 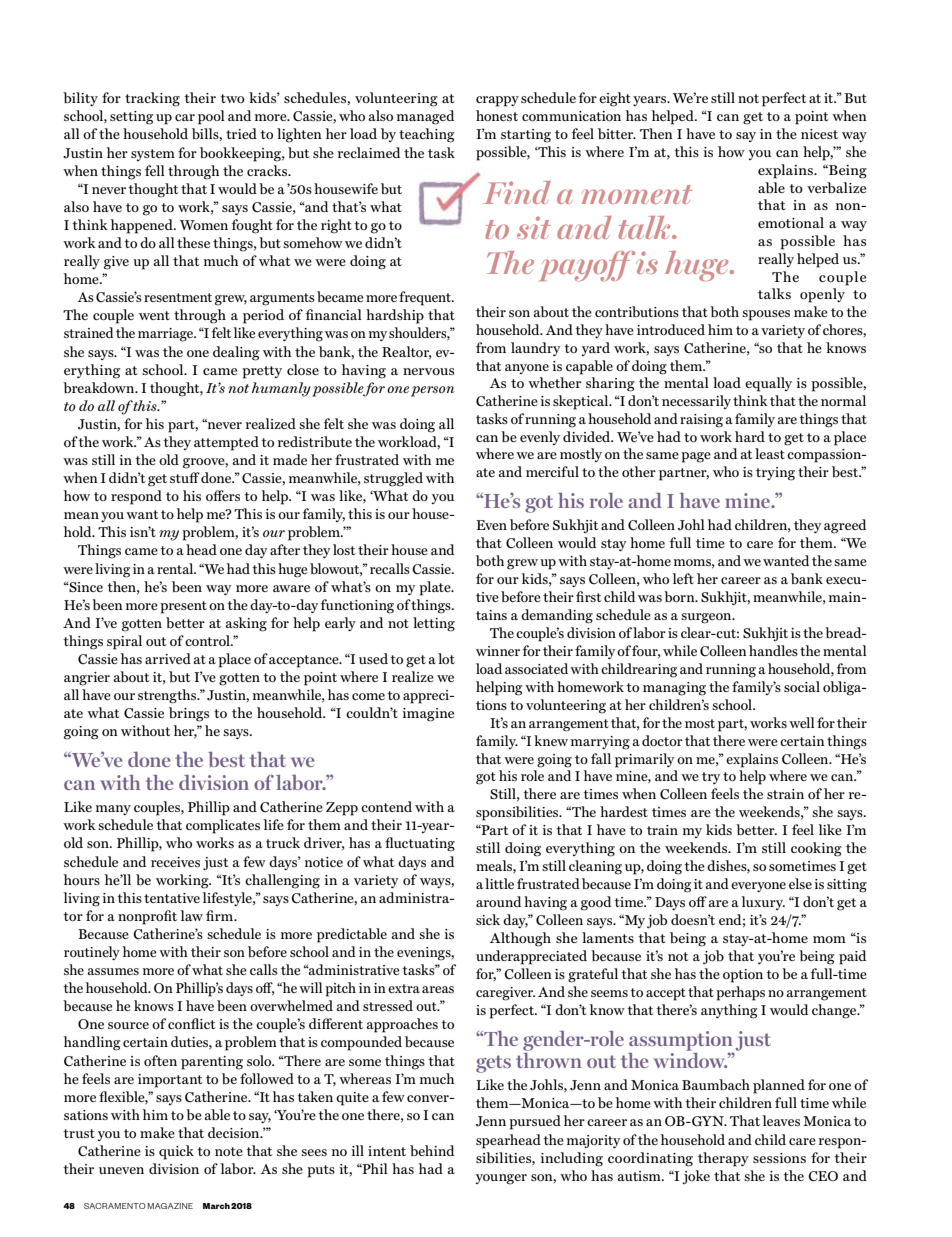 I want to click on sick, so click(x=488, y=919).
